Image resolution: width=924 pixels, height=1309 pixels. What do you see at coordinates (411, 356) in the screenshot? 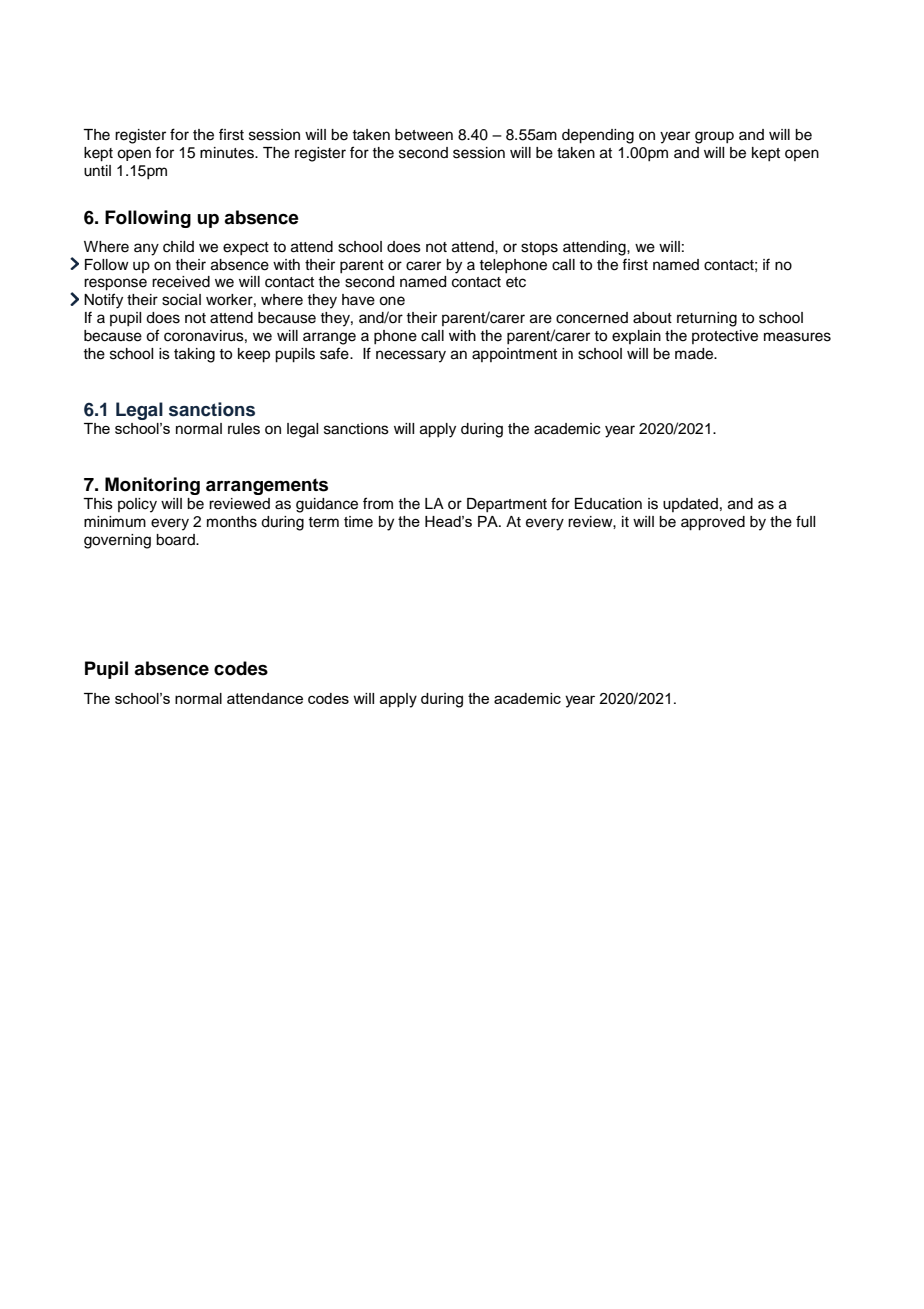
I see `necessary` at bounding box center [411, 356].
